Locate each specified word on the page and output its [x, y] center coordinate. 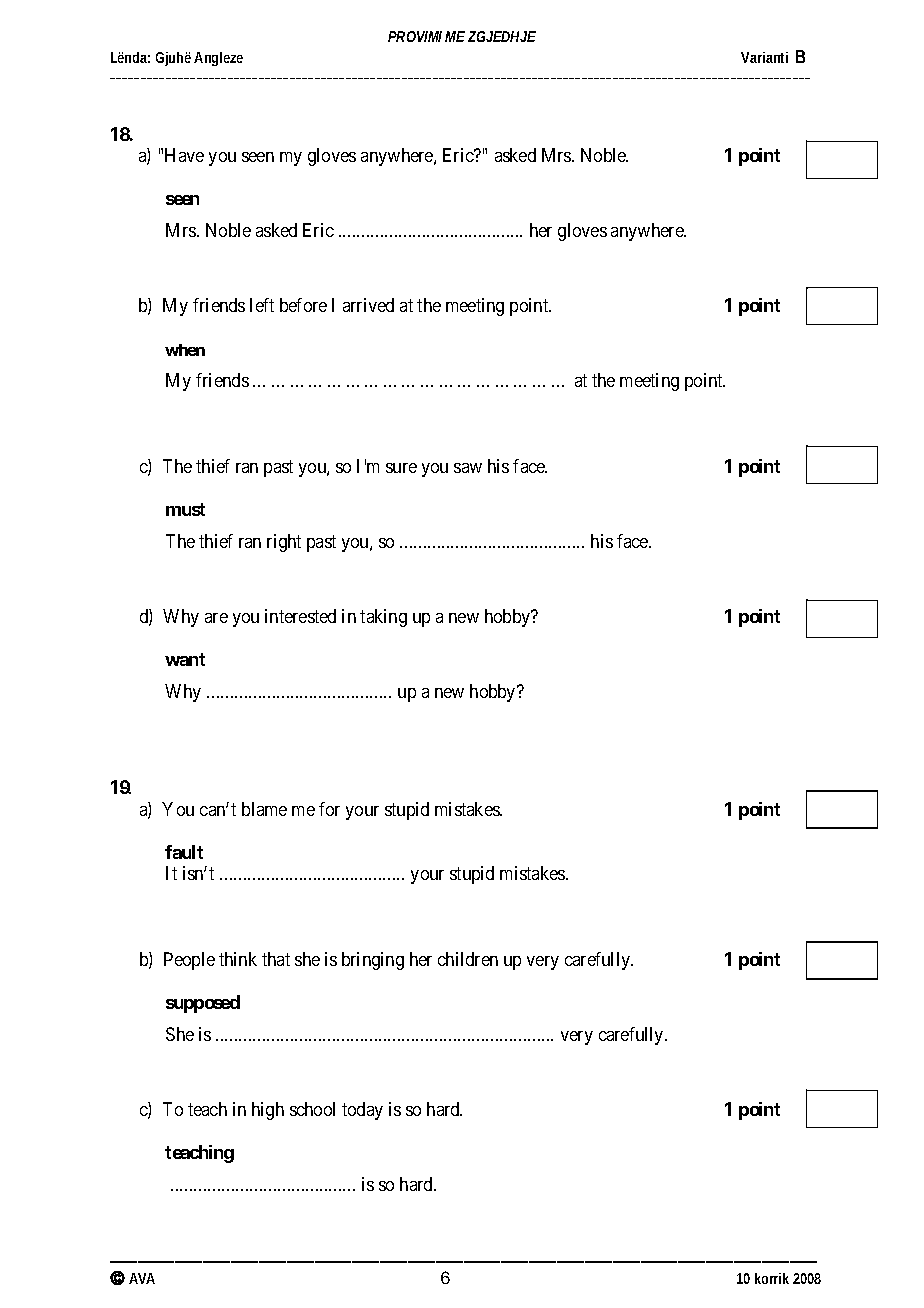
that [276, 959]
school [312, 1109]
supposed [203, 1004]
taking [383, 618]
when [185, 350]
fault [184, 852]
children [468, 959]
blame [264, 809]
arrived [368, 305]
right [284, 543]
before [303, 305]
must [185, 509]
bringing [373, 961]
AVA [142, 1278]
